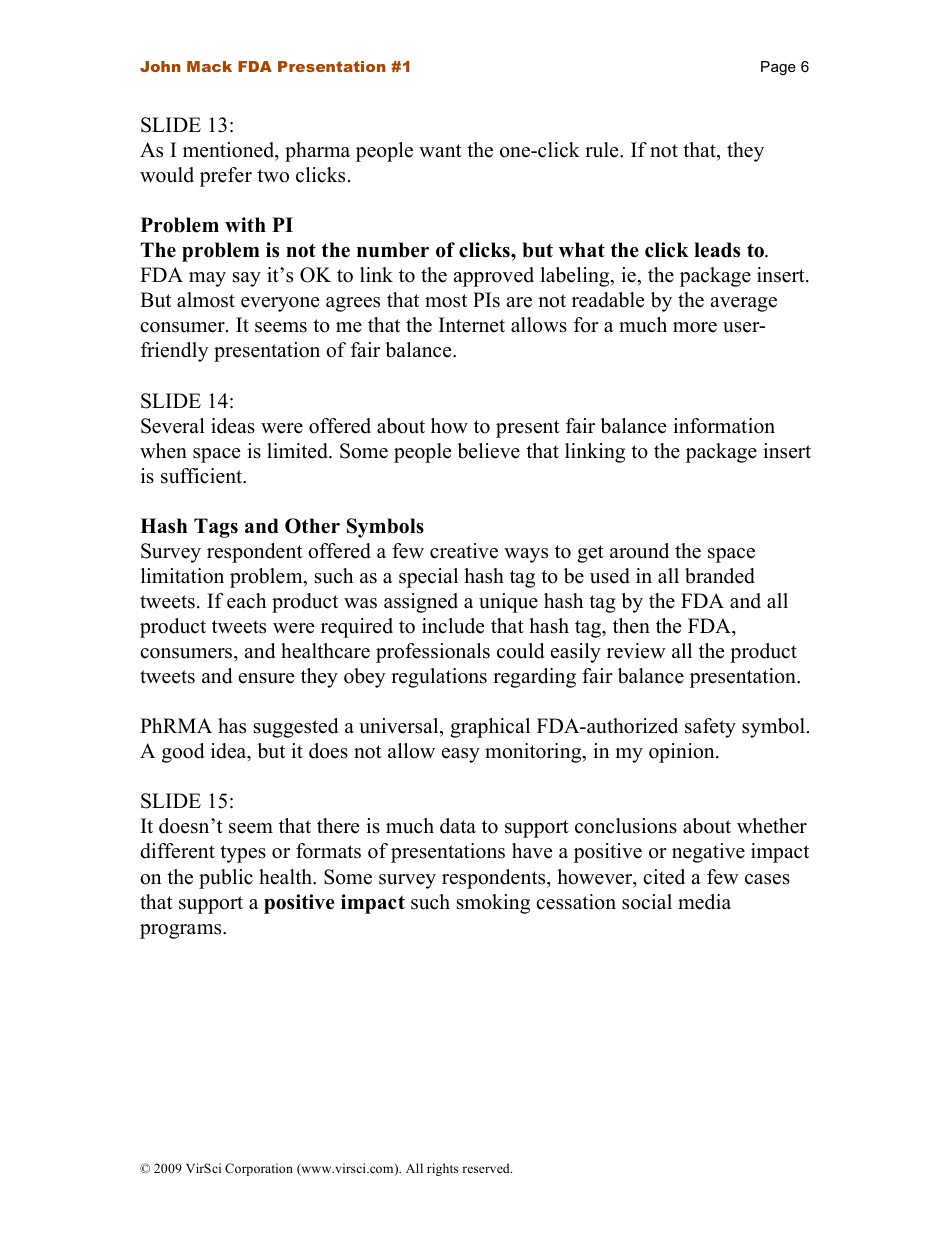 This screenshot has height=1233, width=952. Describe the element at coordinates (209, 66) in the screenshot. I see `Mack` at that location.
